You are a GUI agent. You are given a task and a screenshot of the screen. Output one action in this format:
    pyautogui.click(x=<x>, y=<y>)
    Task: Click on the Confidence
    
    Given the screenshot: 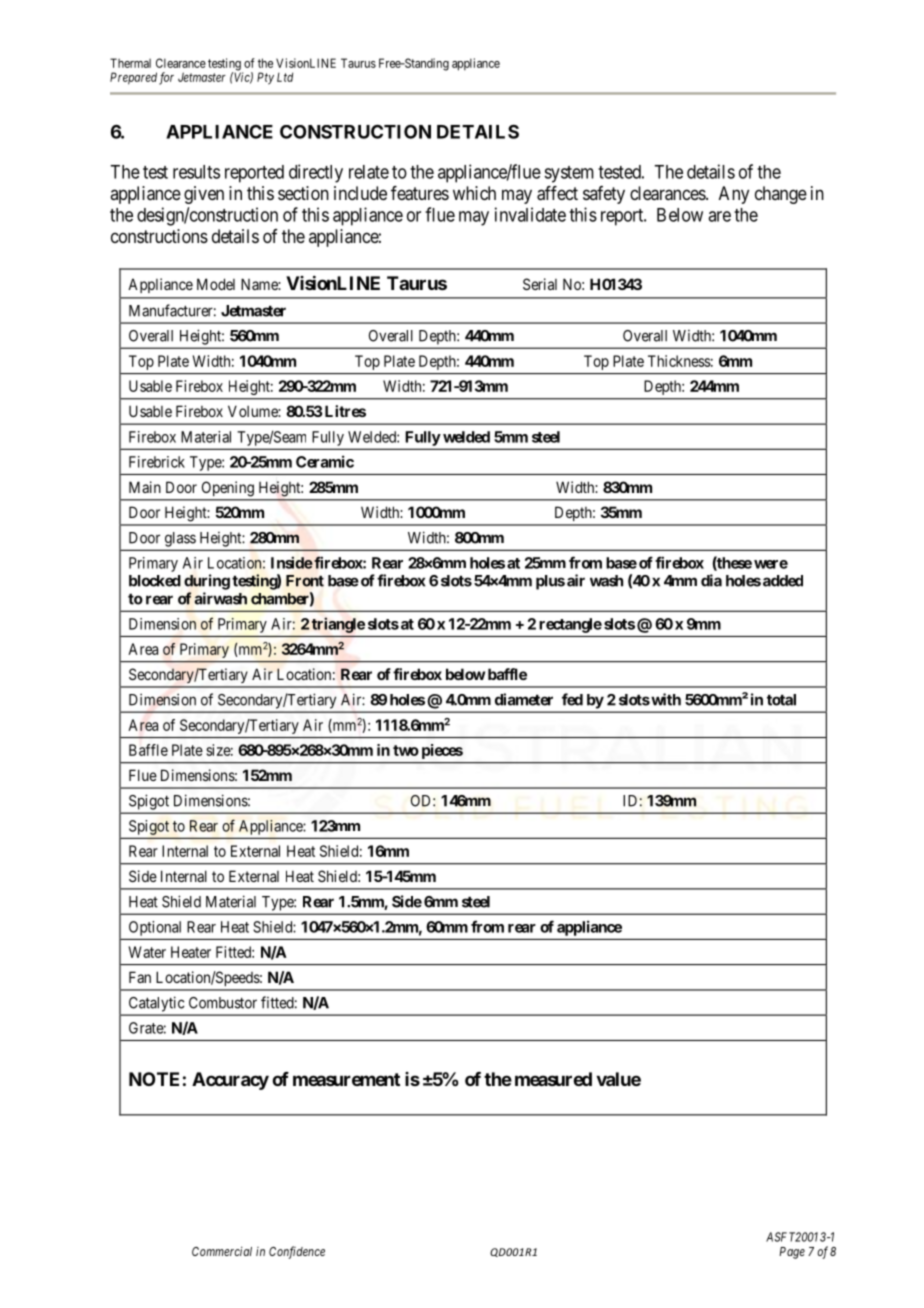 What is the action you would take?
    pyautogui.click(x=297, y=1252)
